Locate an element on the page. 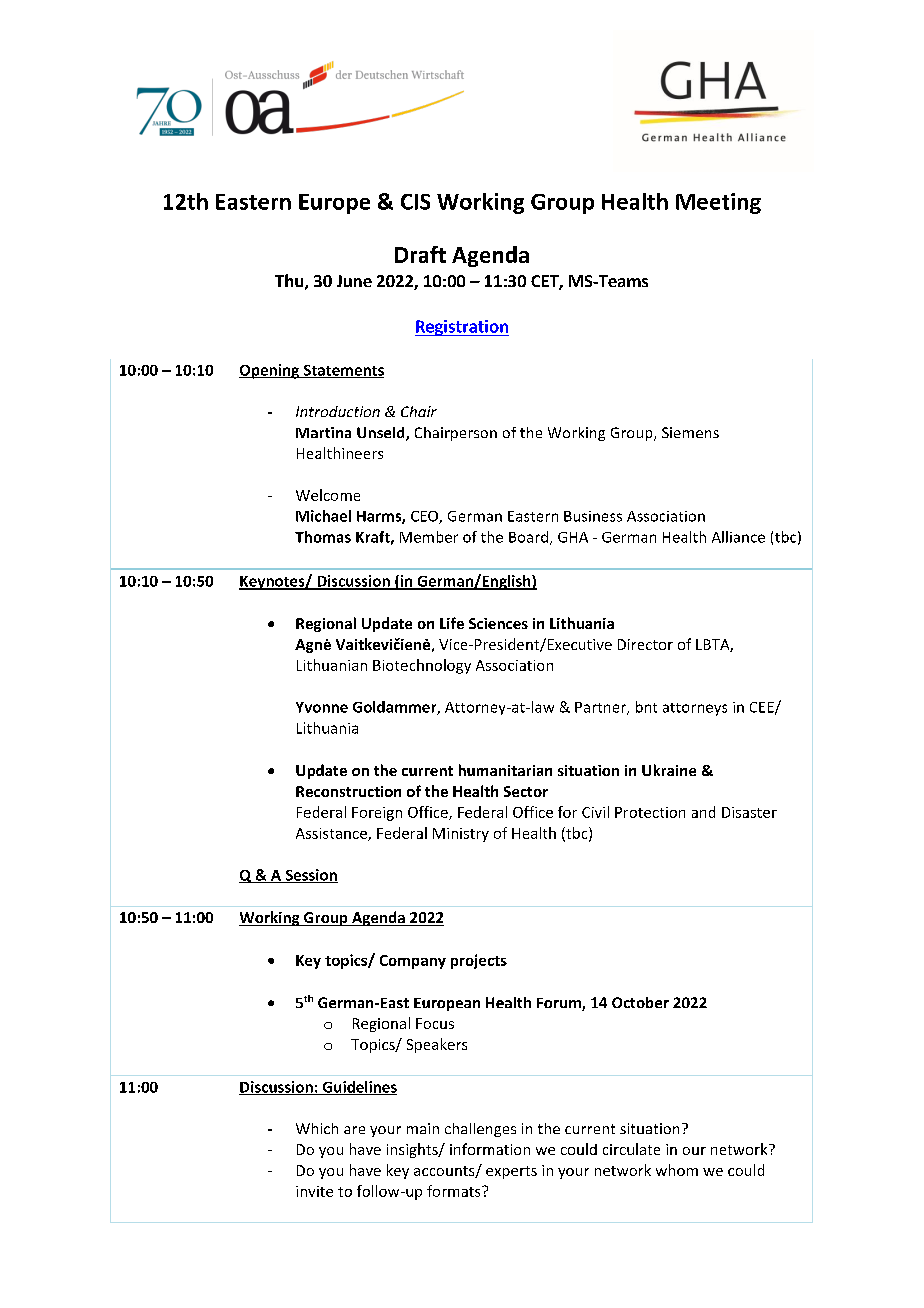  Ministry is located at coordinates (461, 835).
